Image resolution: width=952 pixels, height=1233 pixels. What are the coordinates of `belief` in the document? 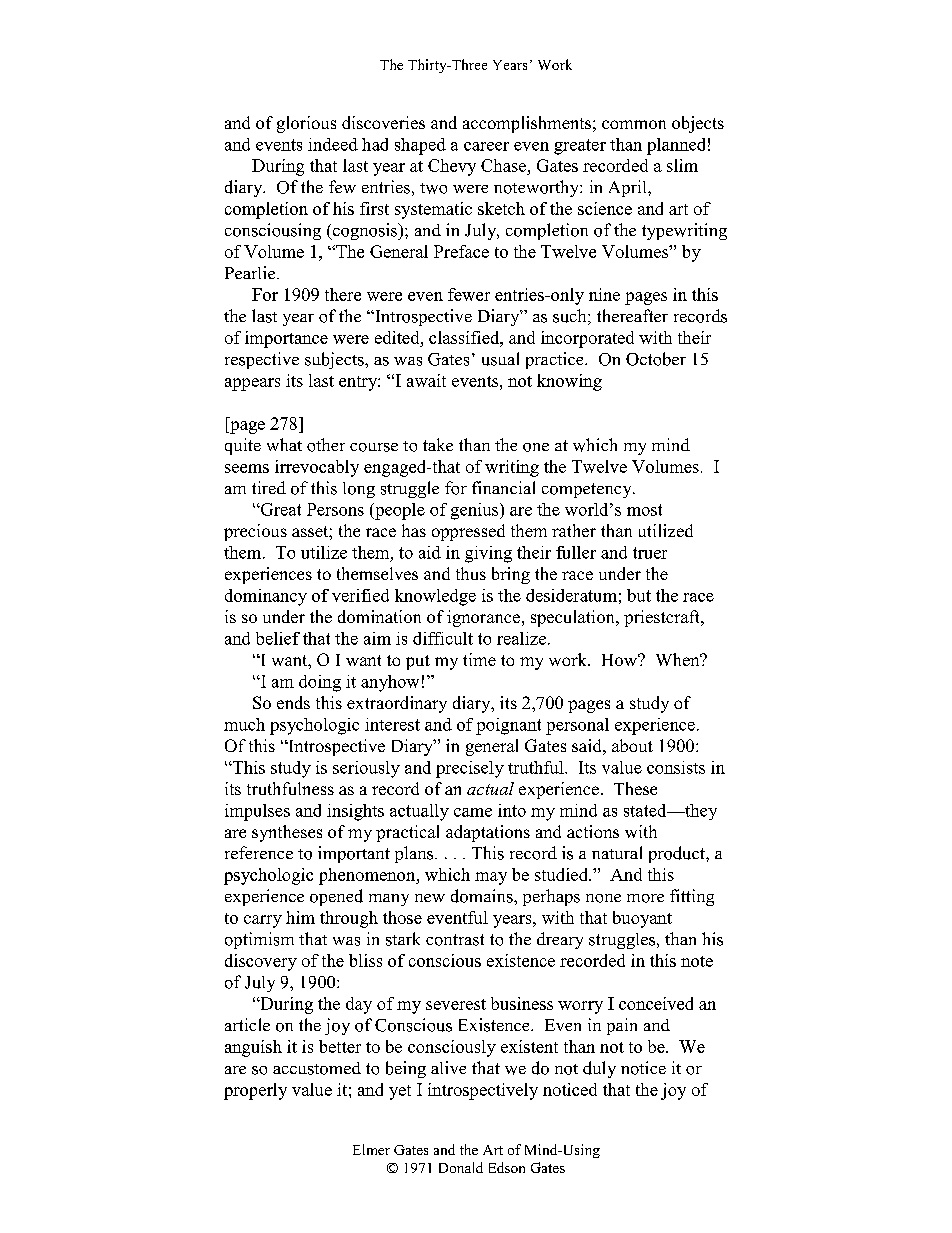 It's located at (278, 638).
